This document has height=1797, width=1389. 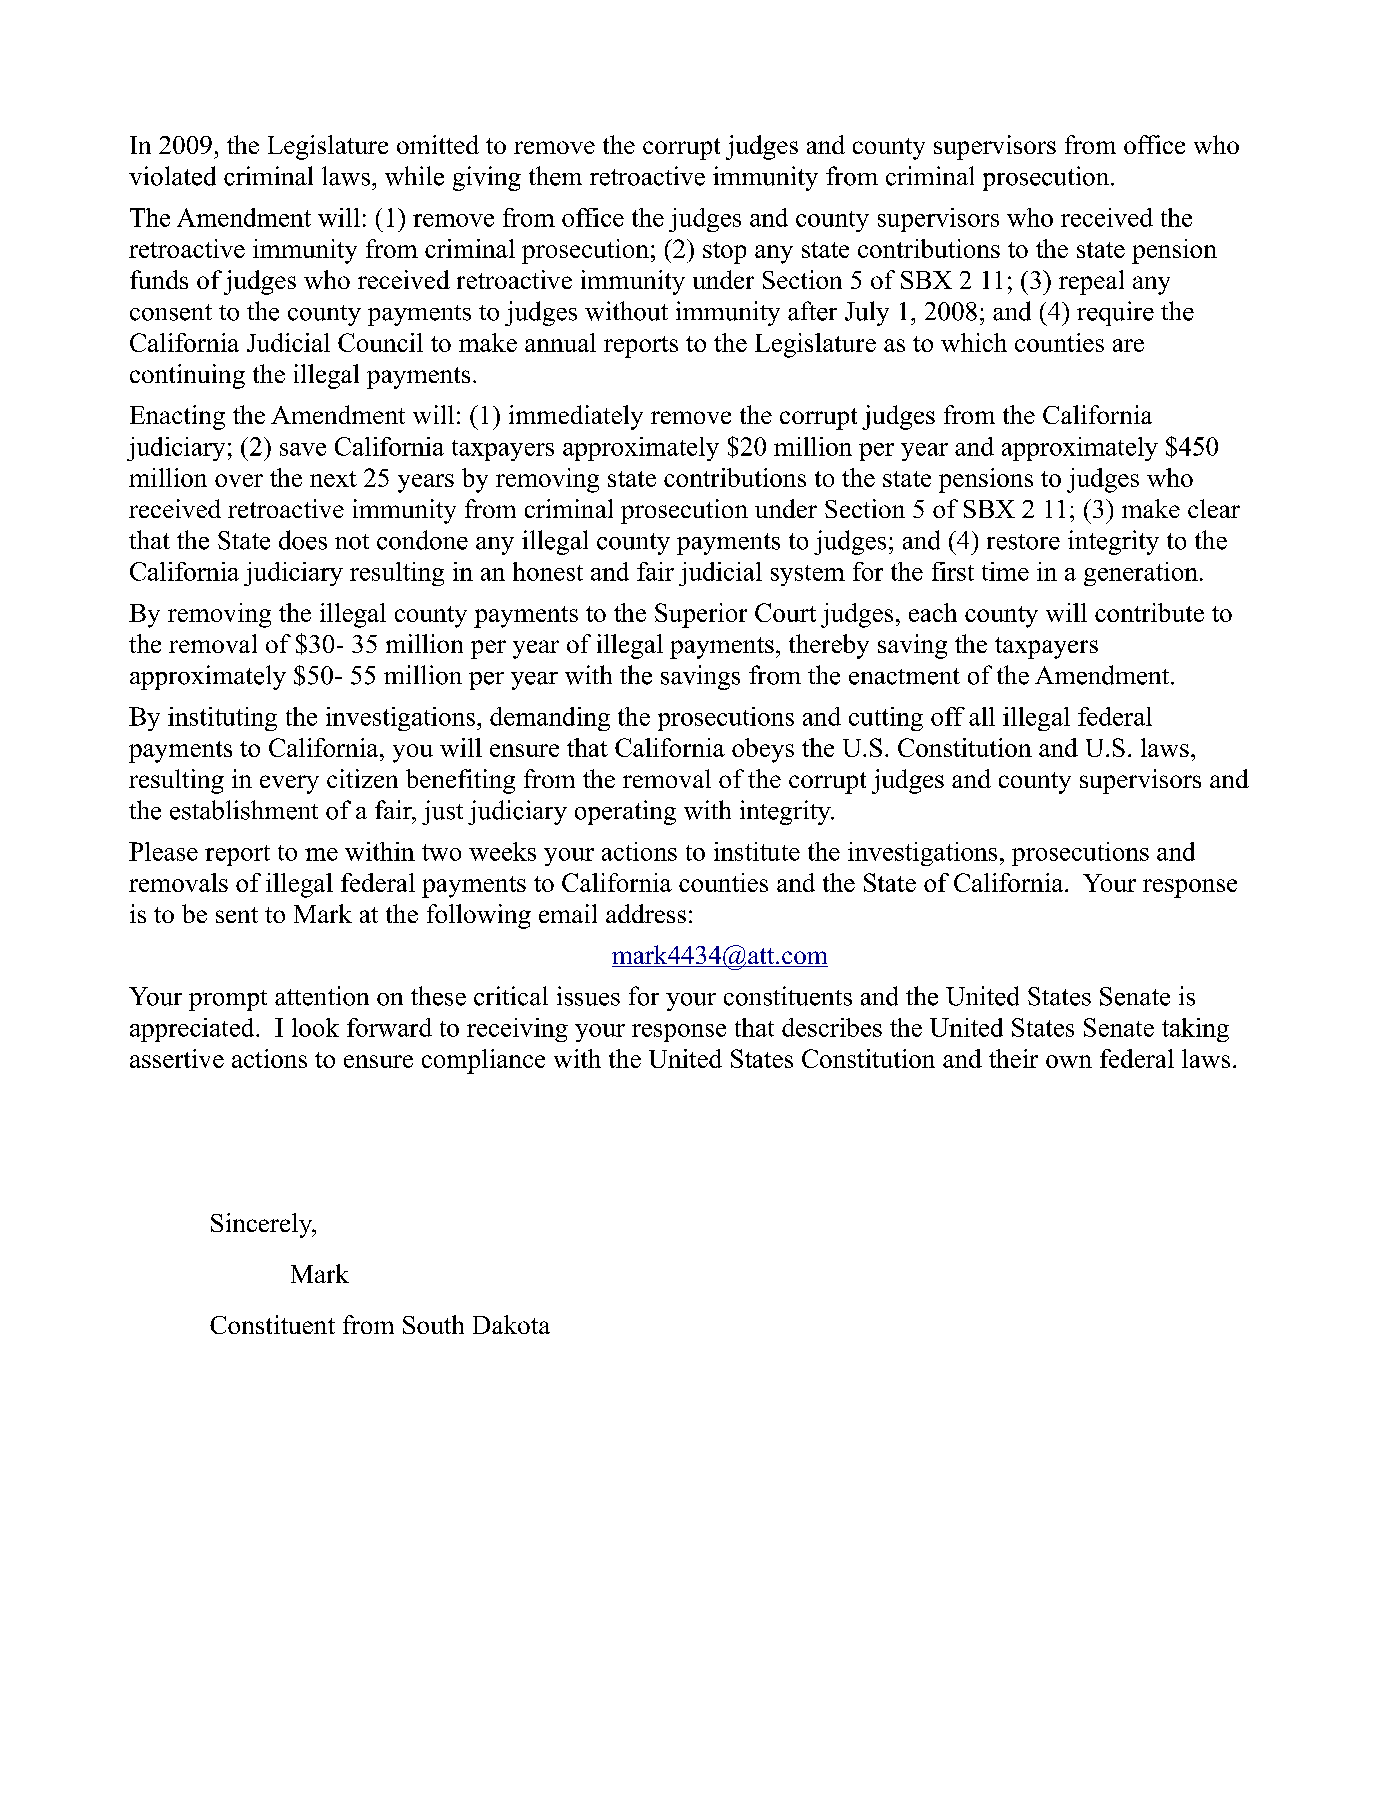 I want to click on them, so click(x=555, y=176).
